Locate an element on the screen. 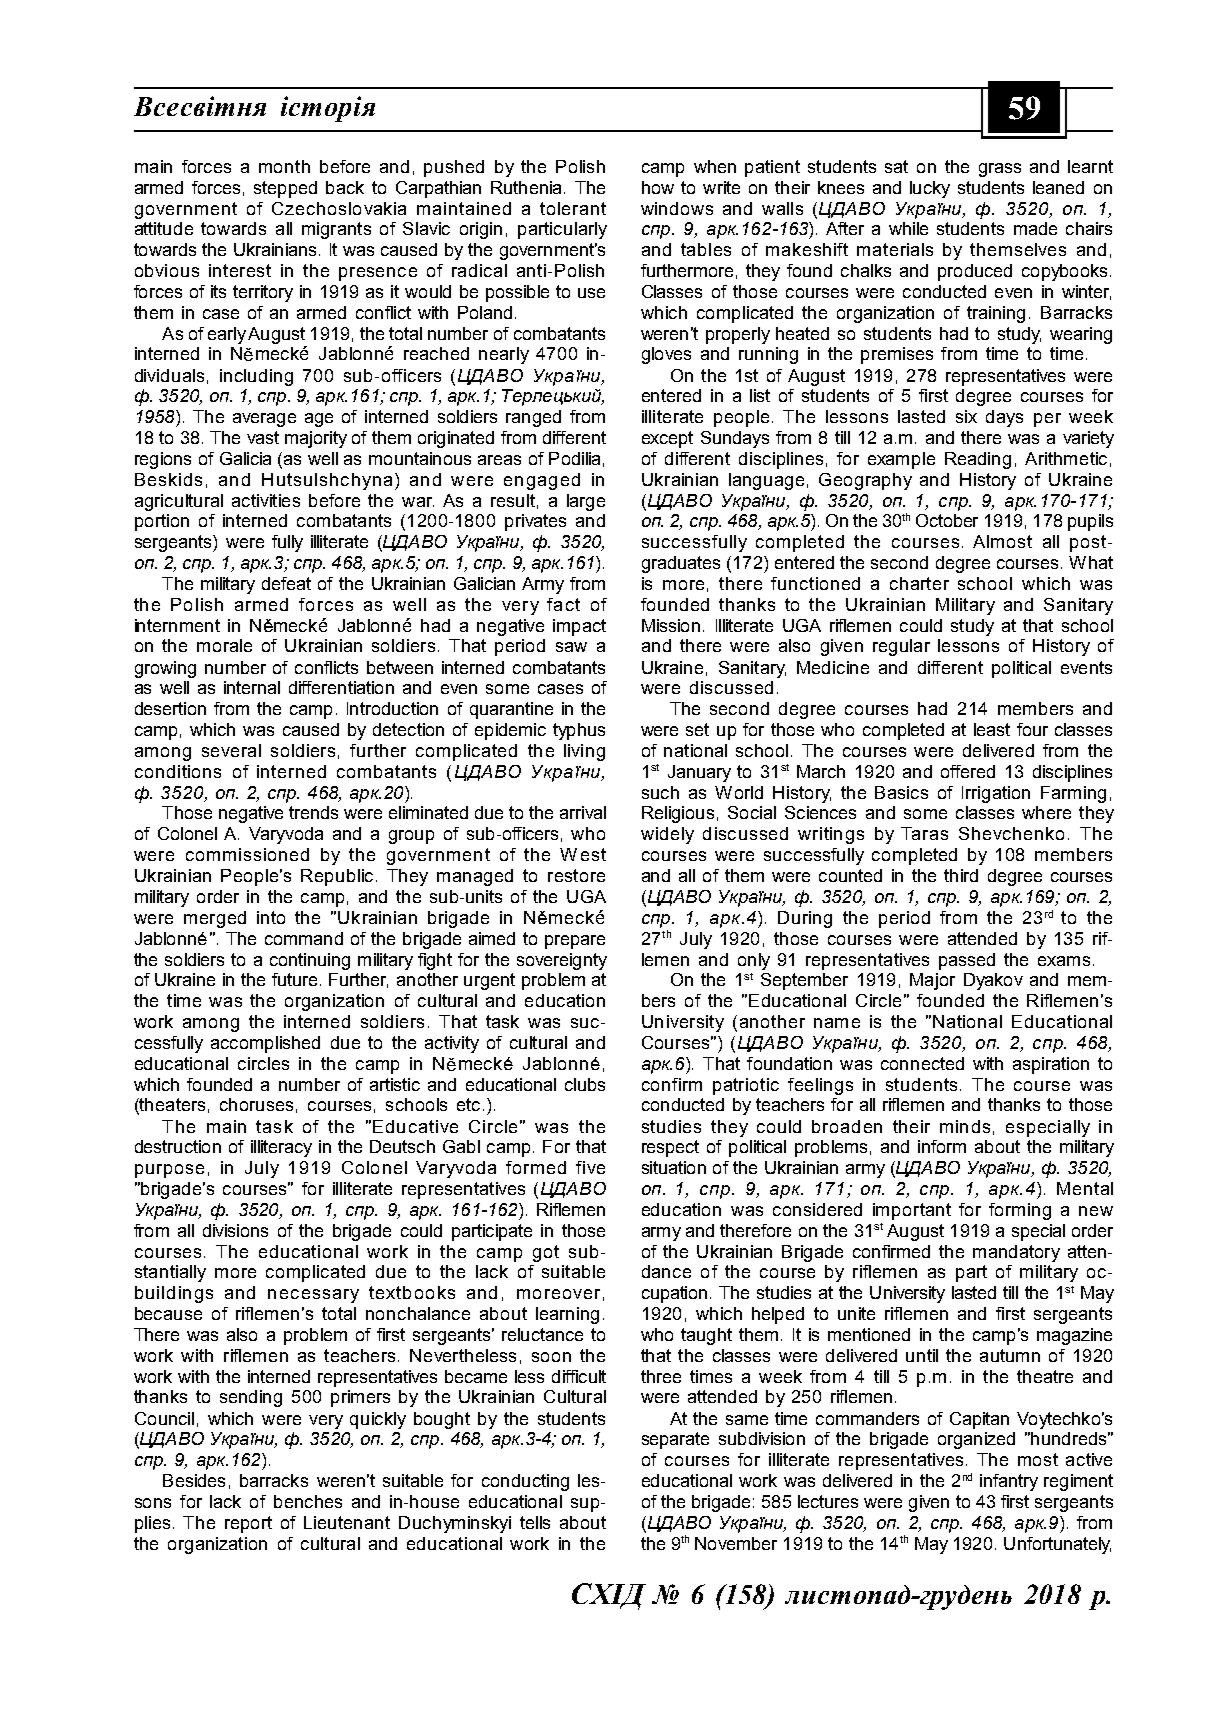 The width and height of the screenshot is (1217, 1722). grass is located at coordinates (1000, 170).
